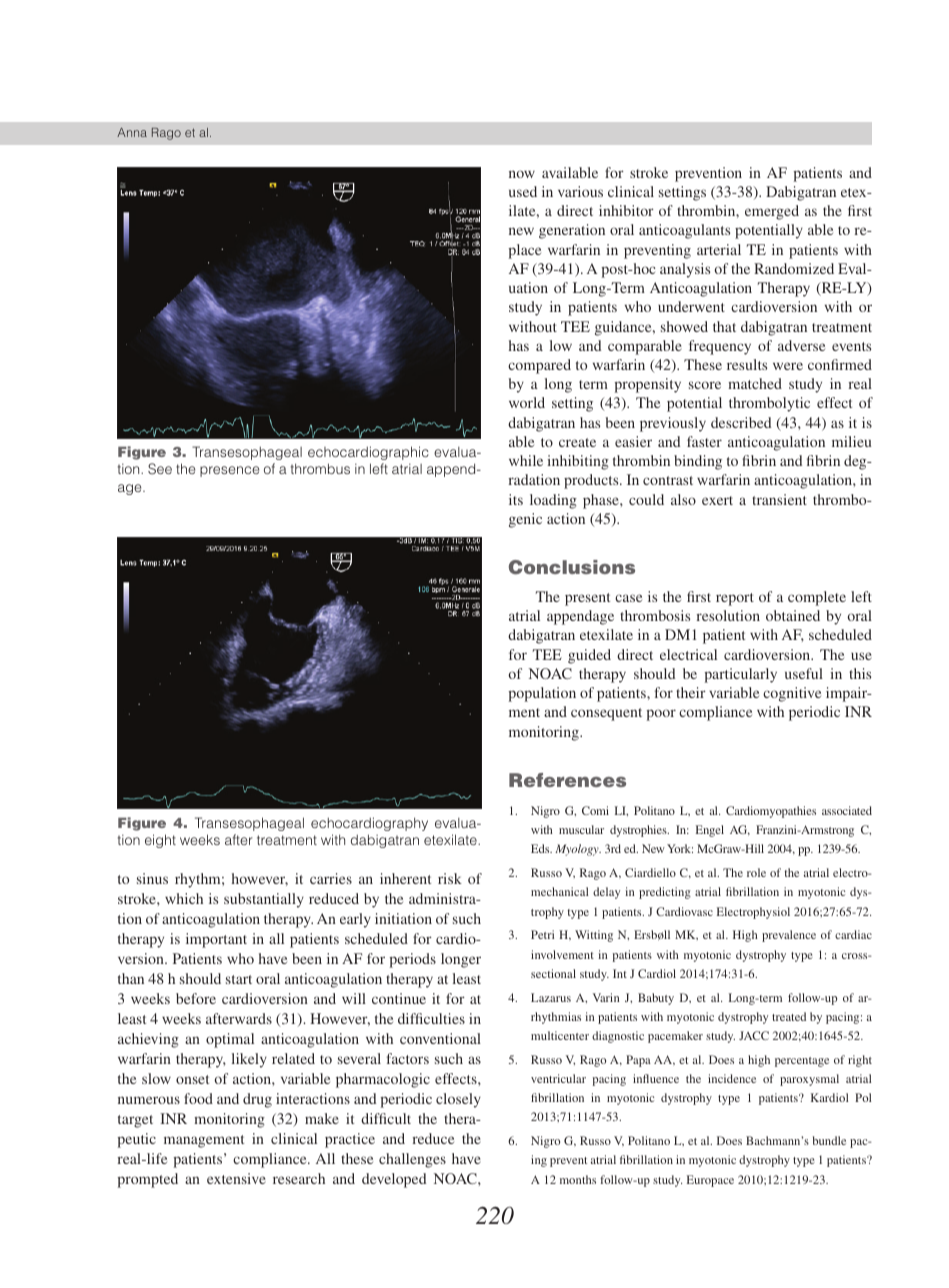  Describe the element at coordinates (516, 499) in the image. I see `its` at that location.
